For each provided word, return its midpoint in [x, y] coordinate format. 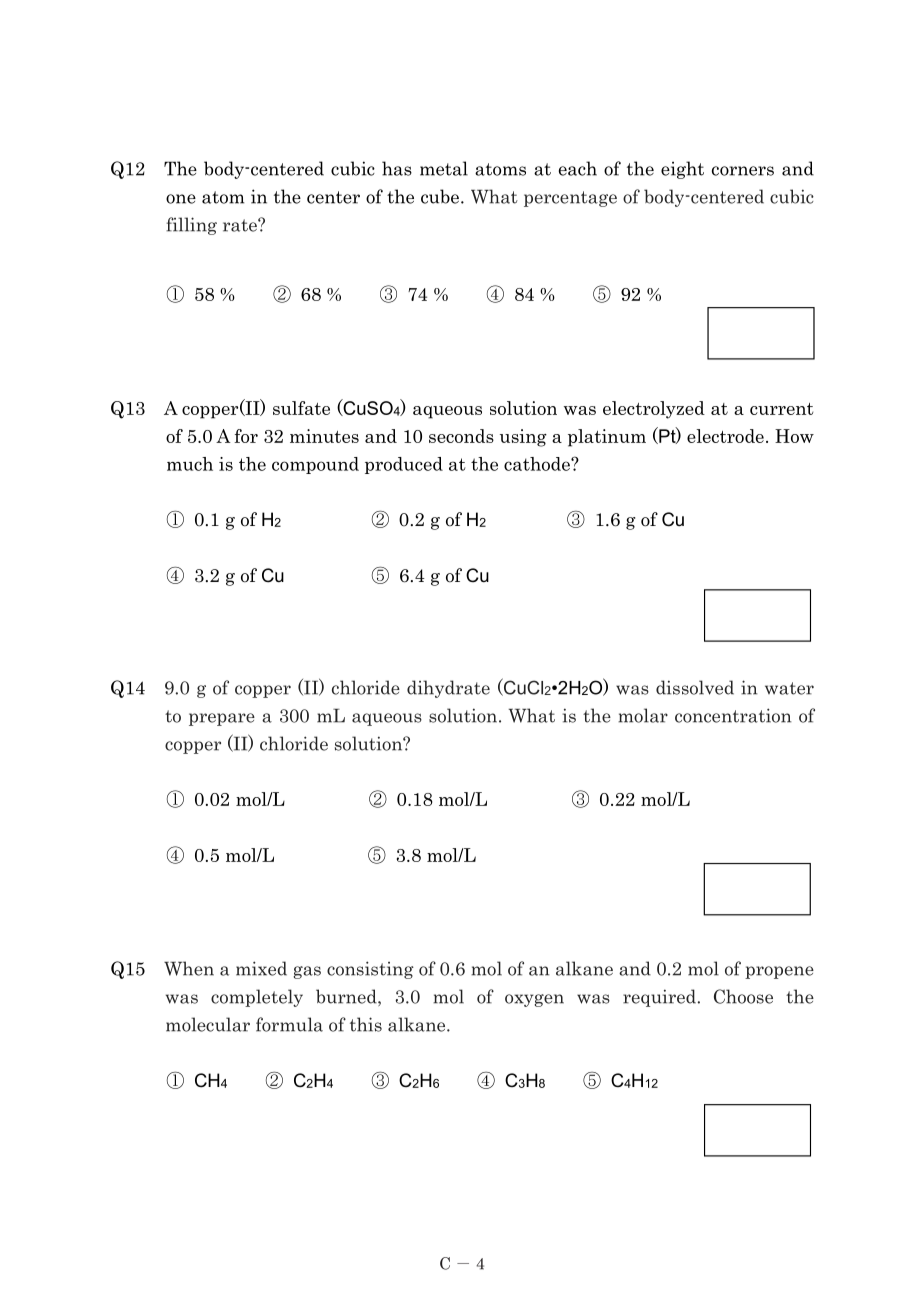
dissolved [695, 687]
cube [440, 196]
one [181, 199]
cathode [538, 464]
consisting [370, 970]
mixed [261, 968]
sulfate [301, 408]
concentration [733, 715]
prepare [222, 719]
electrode [725, 436]
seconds [461, 436]
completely [257, 998]
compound [315, 465]
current [781, 409]
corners [743, 171]
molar [643, 715]
